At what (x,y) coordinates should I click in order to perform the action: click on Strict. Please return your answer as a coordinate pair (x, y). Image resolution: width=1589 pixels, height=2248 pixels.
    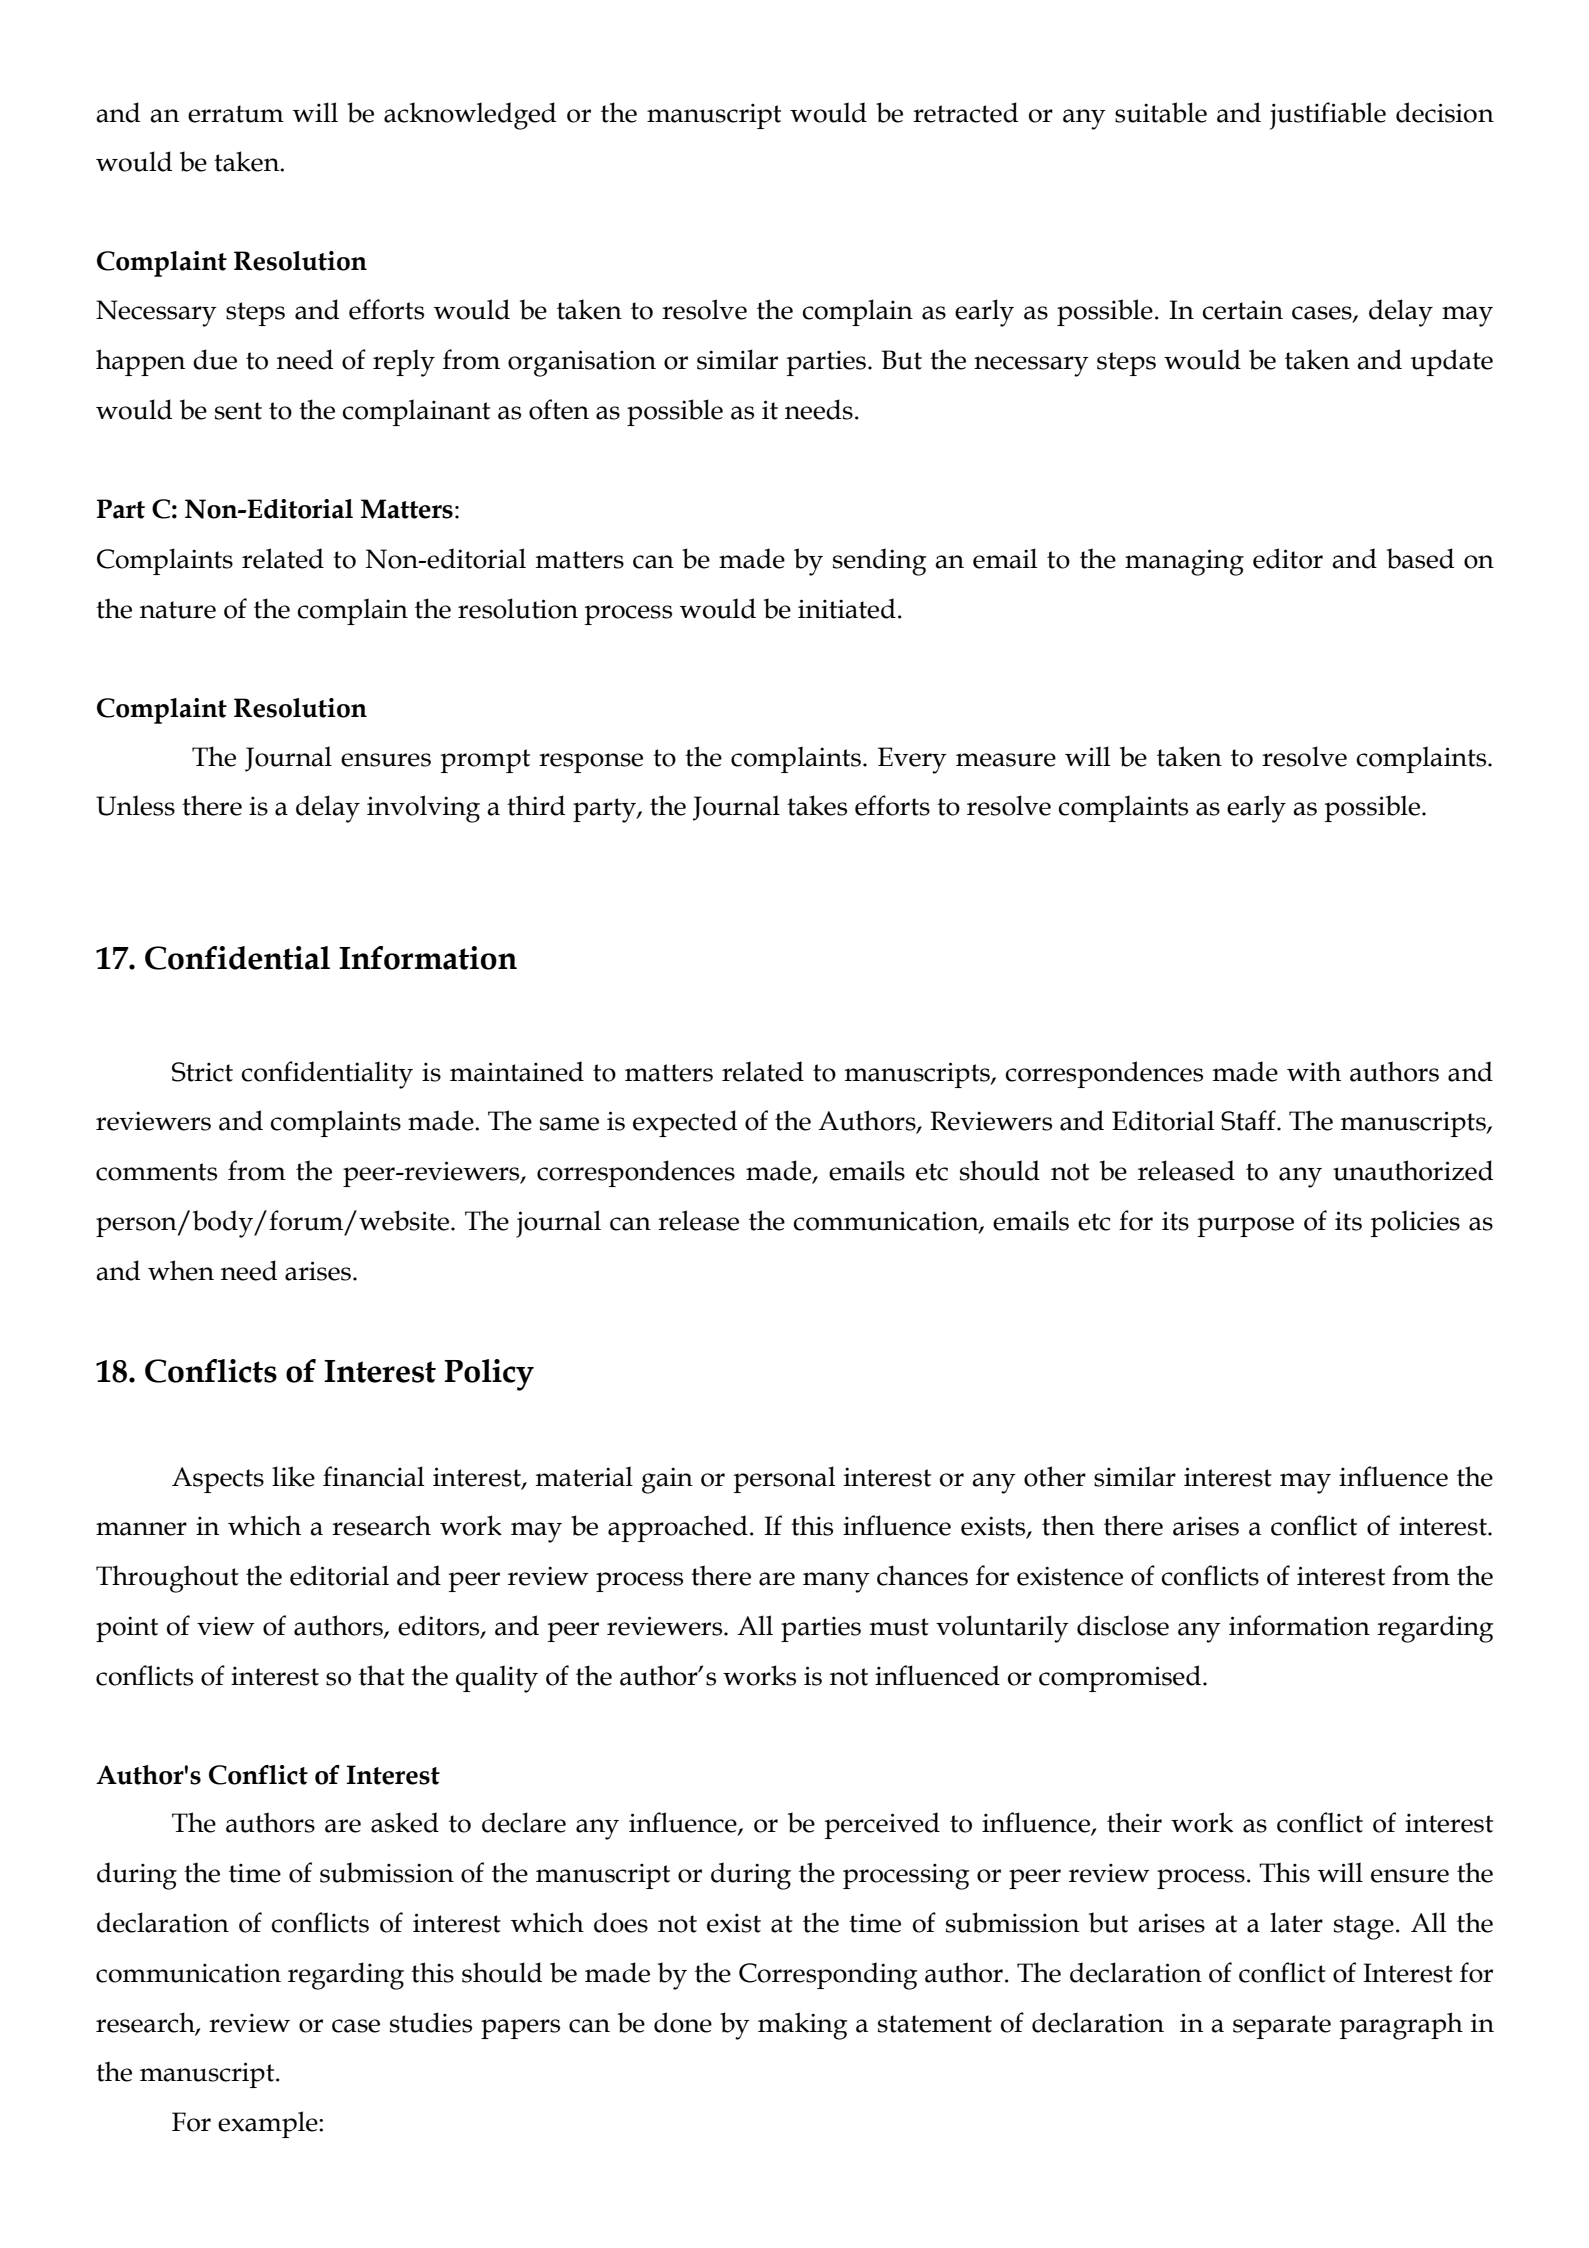
    Looking at the image, I should click on (202, 1072).
